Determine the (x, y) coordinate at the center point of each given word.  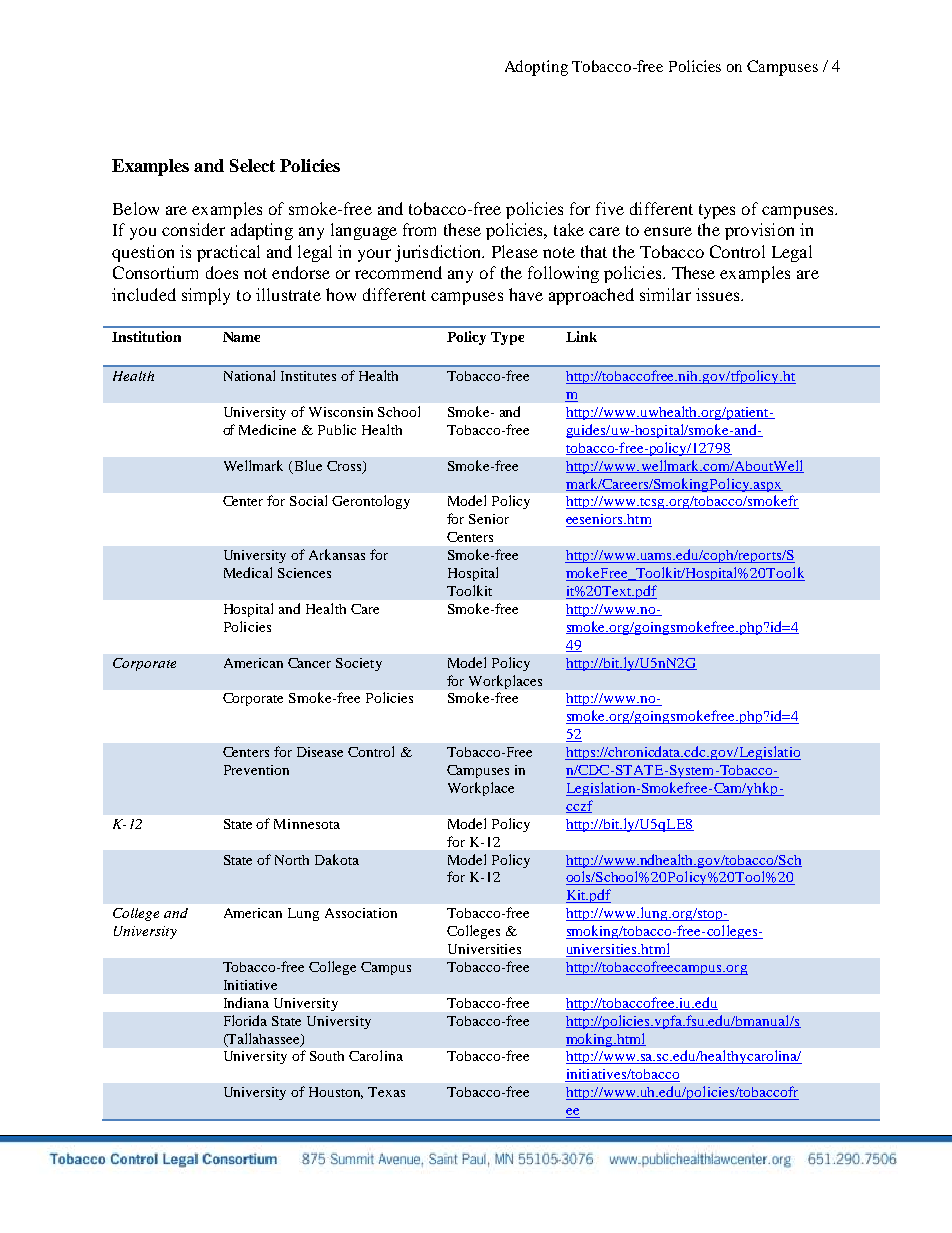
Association (361, 913)
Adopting (536, 68)
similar (665, 294)
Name (241, 337)
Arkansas (337, 554)
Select (252, 165)
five (610, 208)
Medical (248, 572)
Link (581, 336)
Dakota (337, 859)
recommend (398, 272)
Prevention (256, 770)
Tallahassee (264, 1039)
